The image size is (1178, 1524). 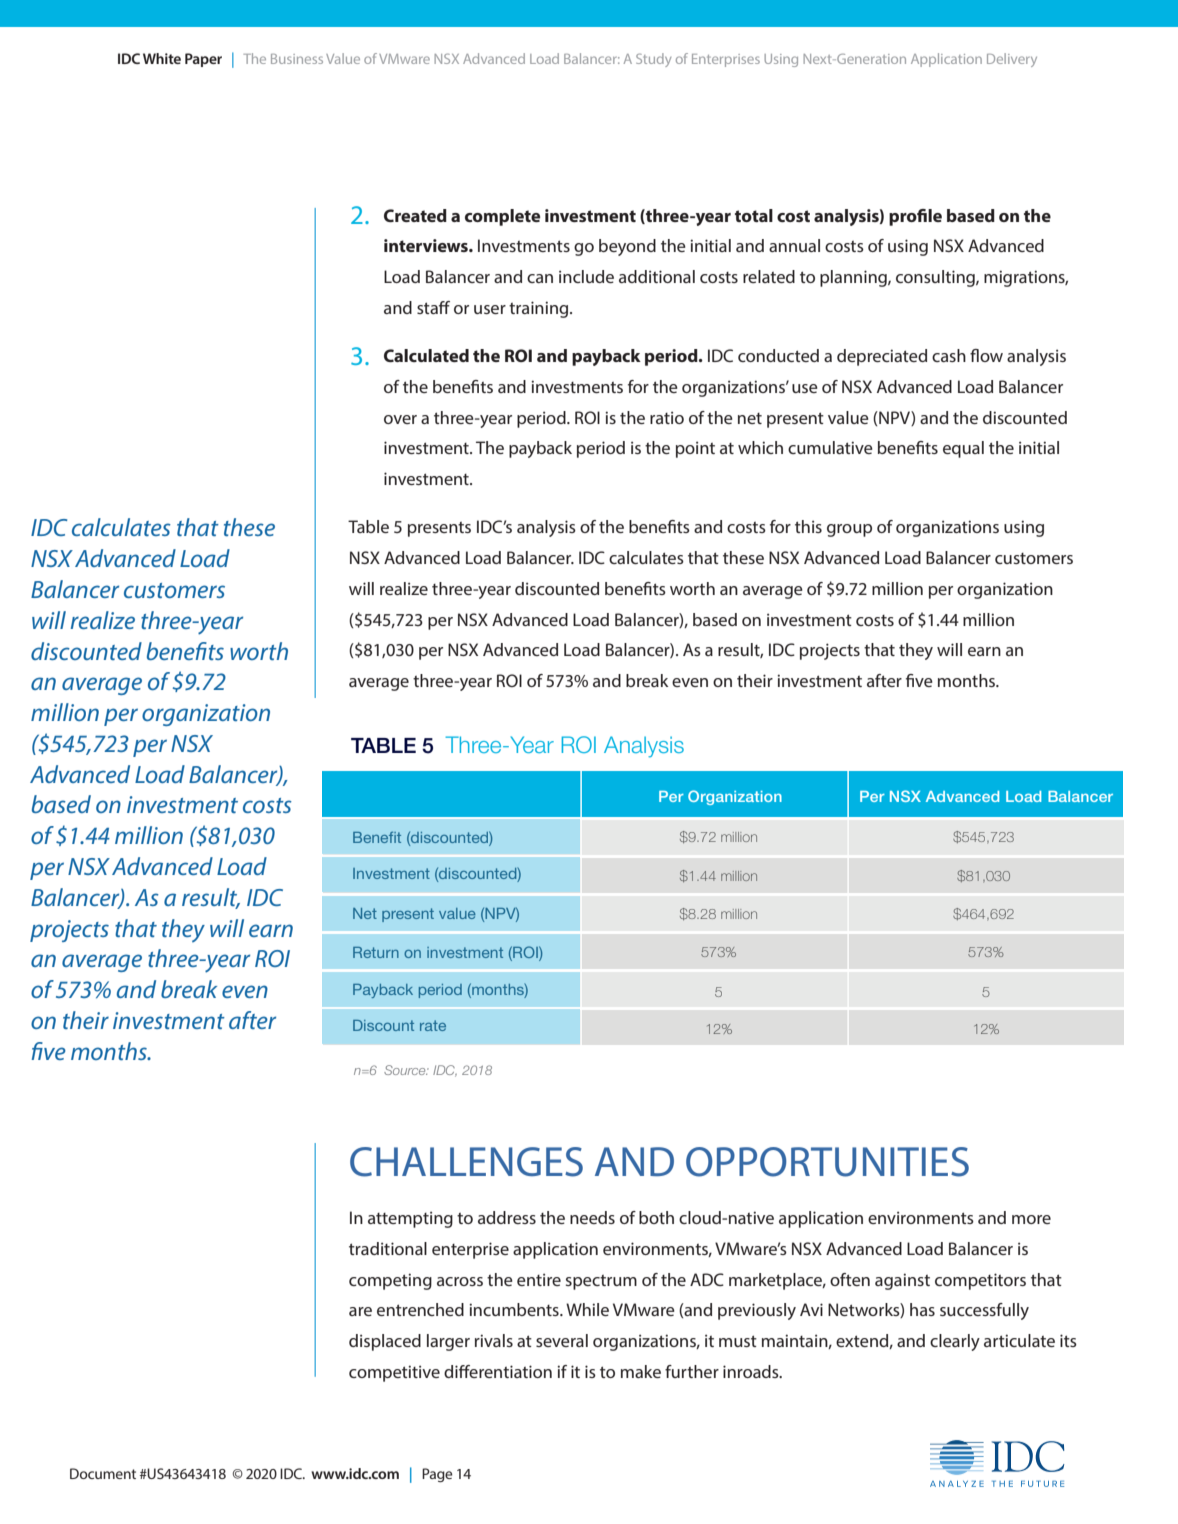 What do you see at coordinates (400, 419) in the image?
I see `over` at bounding box center [400, 419].
